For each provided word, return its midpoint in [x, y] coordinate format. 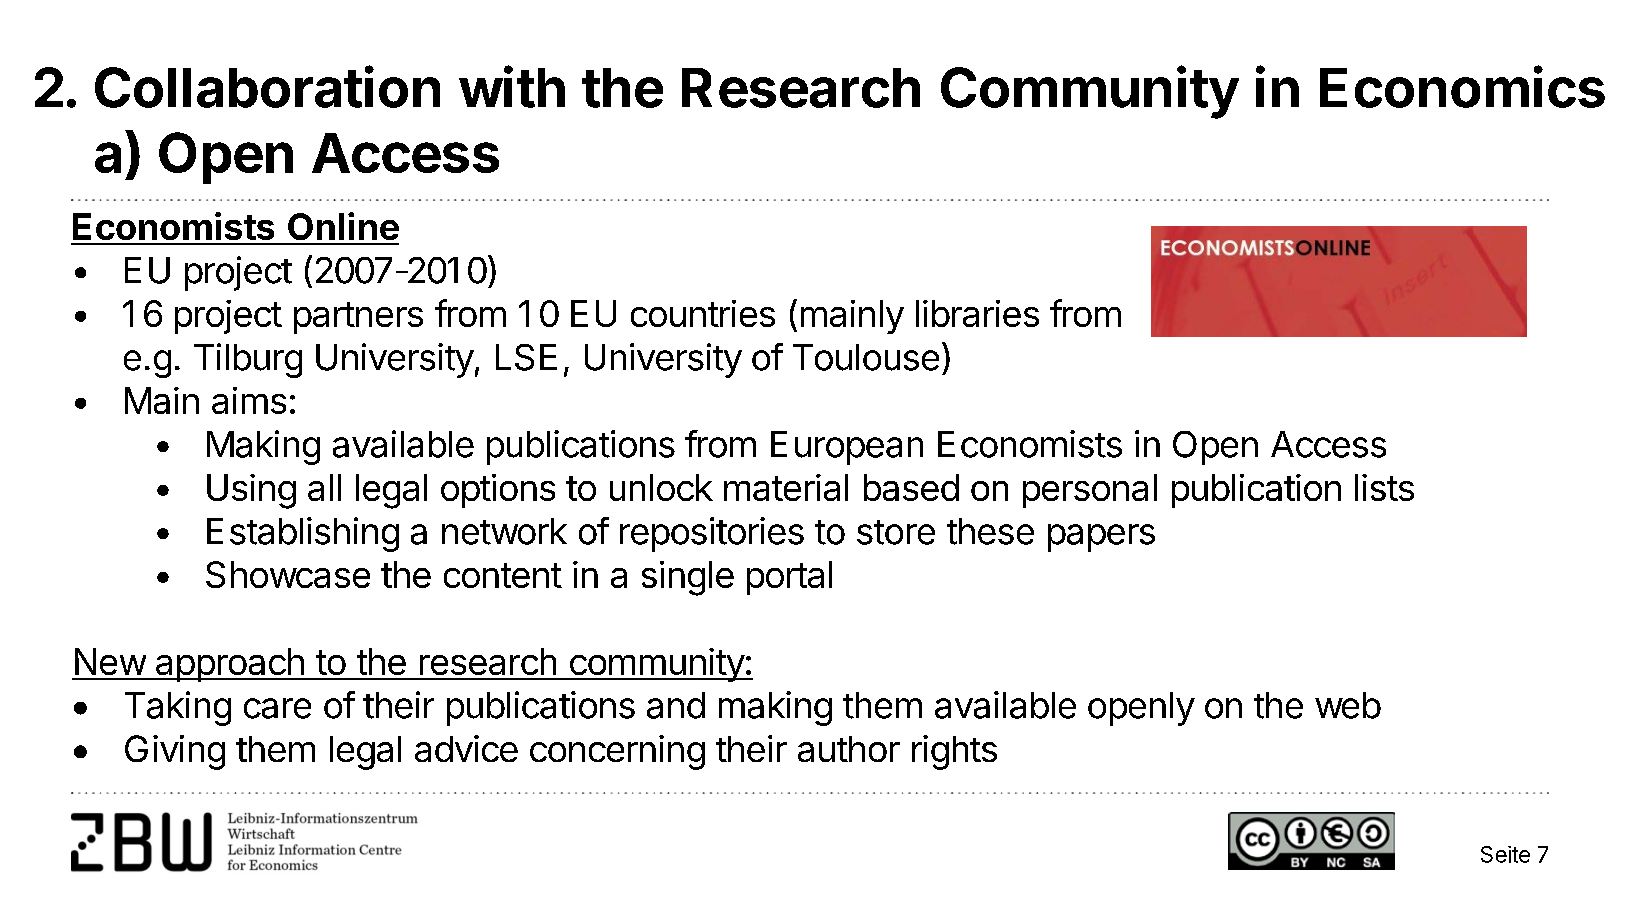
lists [1384, 487]
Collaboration [267, 86]
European [847, 448]
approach [229, 665]
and [676, 705]
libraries [977, 313]
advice [466, 748]
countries [703, 313]
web [1348, 705]
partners [358, 318]
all [324, 487]
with [512, 86]
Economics [1462, 86]
